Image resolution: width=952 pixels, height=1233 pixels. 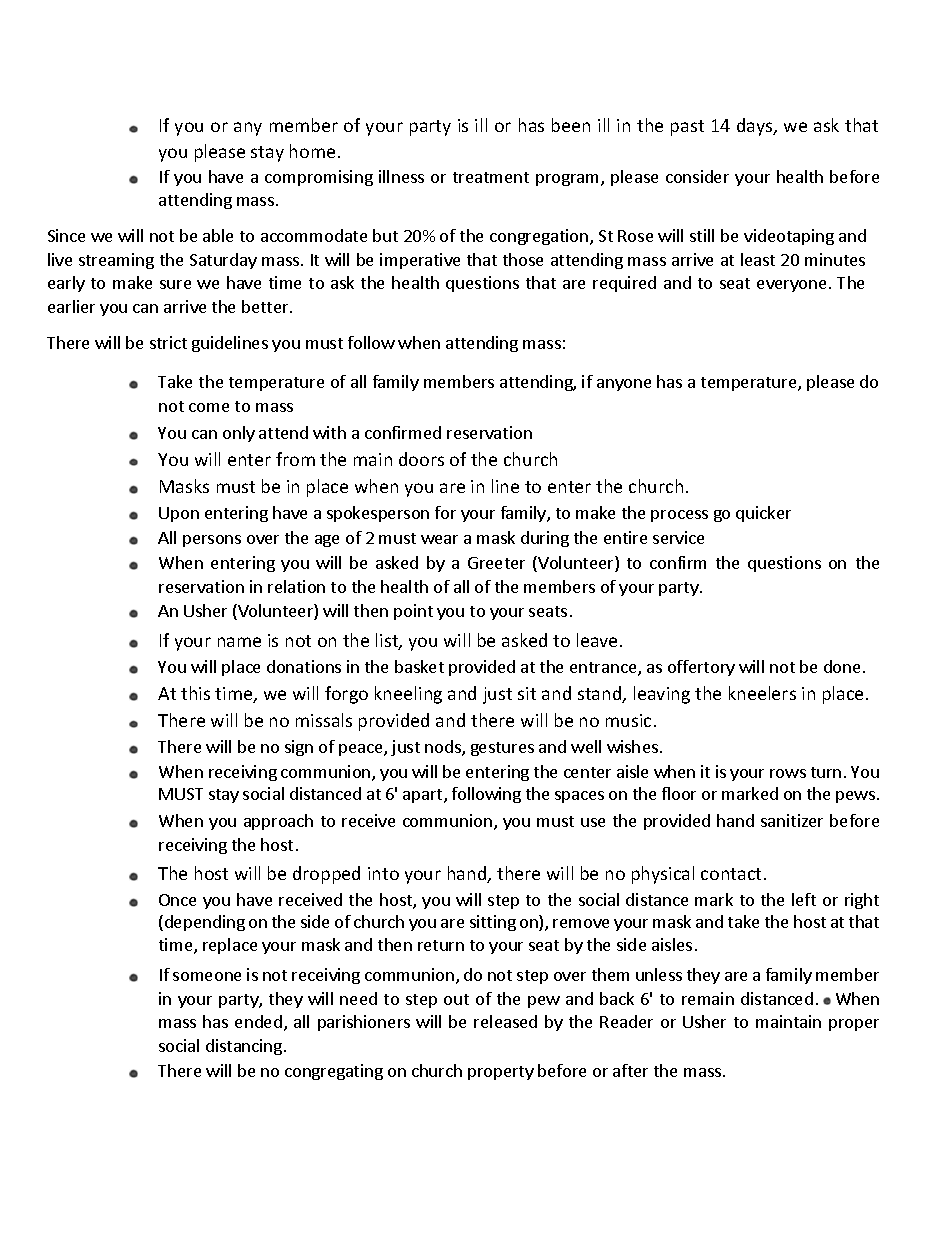 What do you see at coordinates (421, 459) in the document?
I see `doors` at bounding box center [421, 459].
